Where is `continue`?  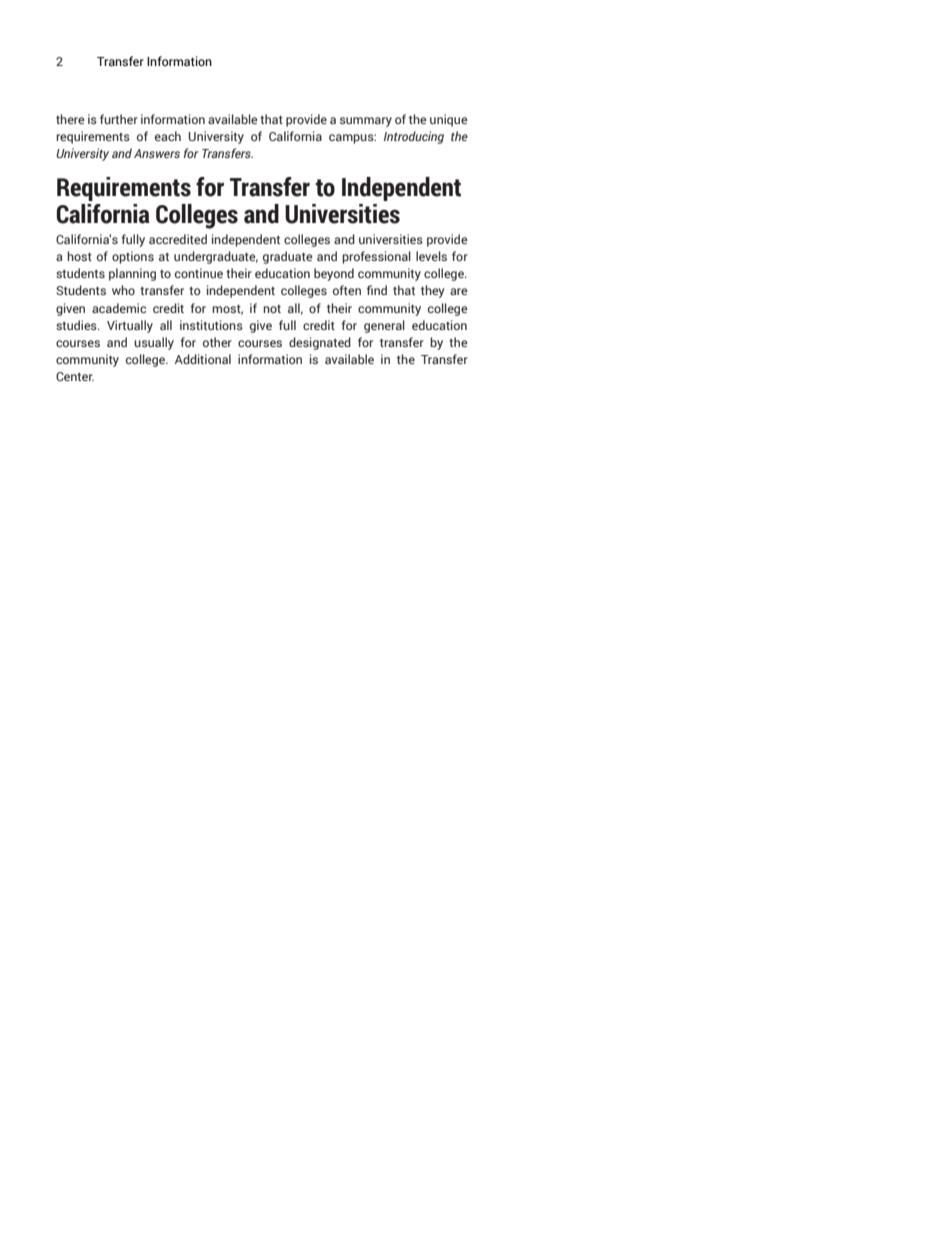 continue is located at coordinates (199, 273).
